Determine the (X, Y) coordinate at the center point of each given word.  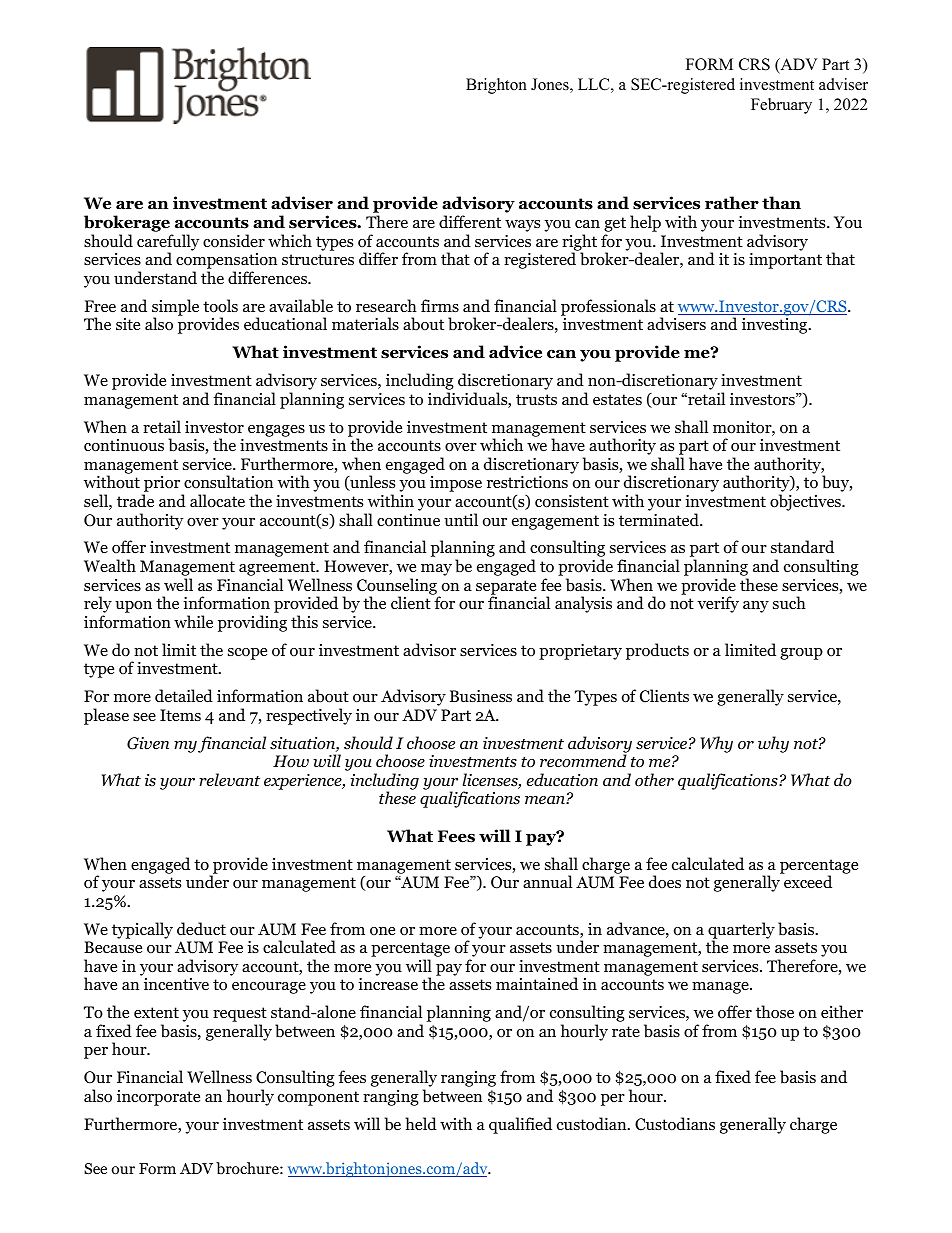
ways (522, 226)
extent (156, 1012)
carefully (168, 243)
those (775, 1012)
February (781, 106)
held (421, 1123)
